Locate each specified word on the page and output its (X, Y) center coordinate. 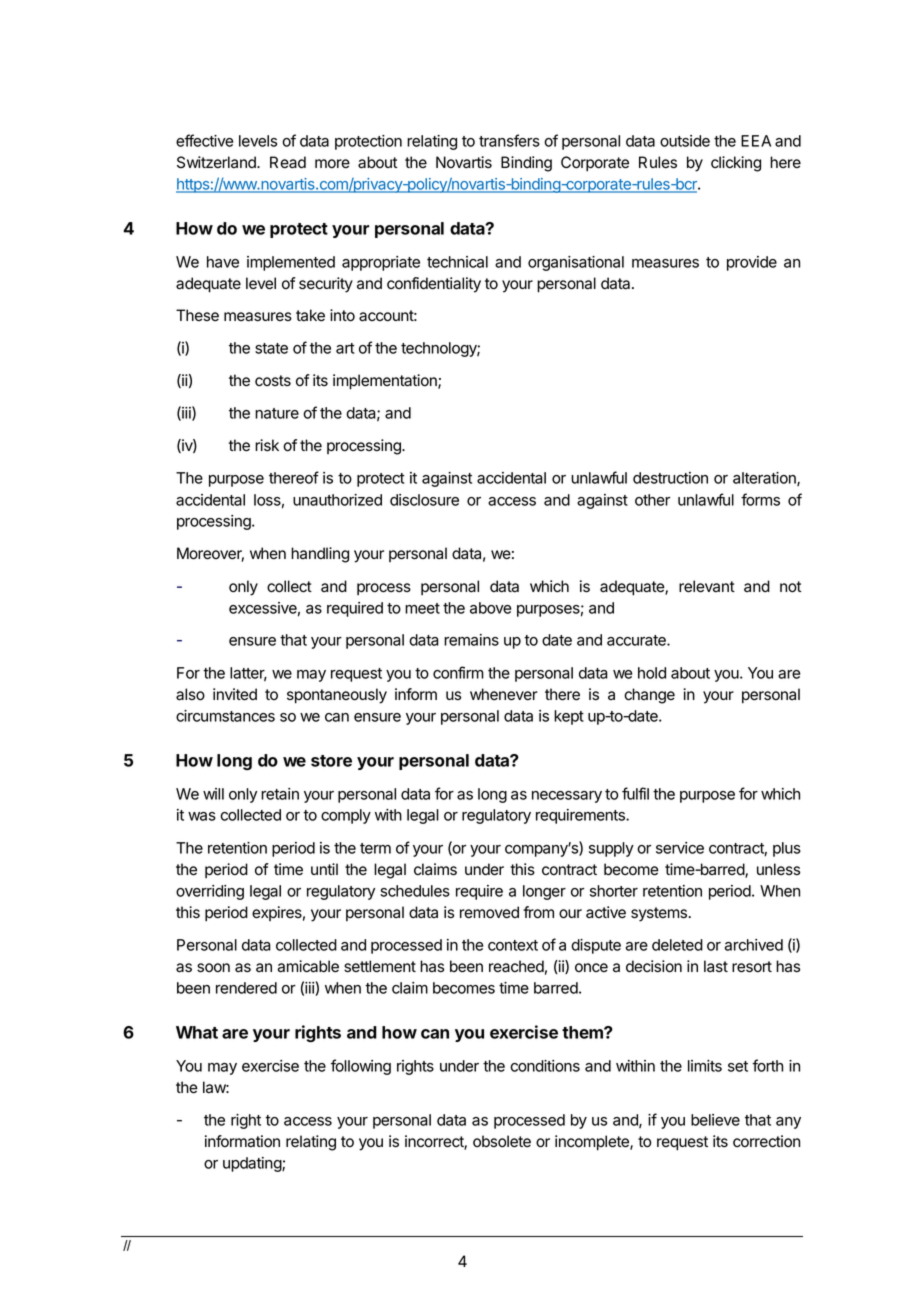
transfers (509, 140)
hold (652, 673)
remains (471, 640)
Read (288, 162)
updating (253, 1164)
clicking (736, 164)
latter (248, 674)
